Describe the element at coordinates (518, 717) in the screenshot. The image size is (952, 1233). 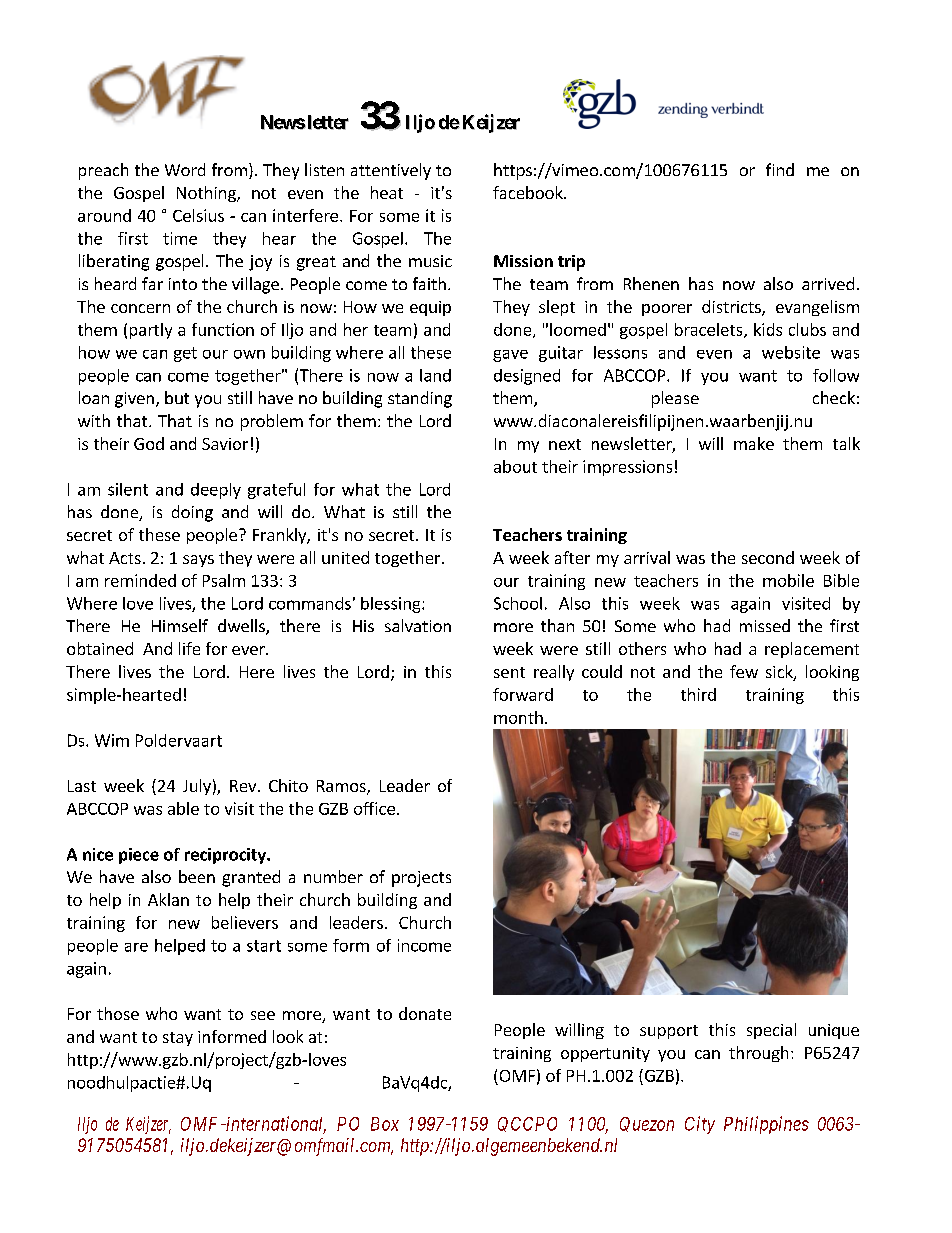
I see `month` at that location.
